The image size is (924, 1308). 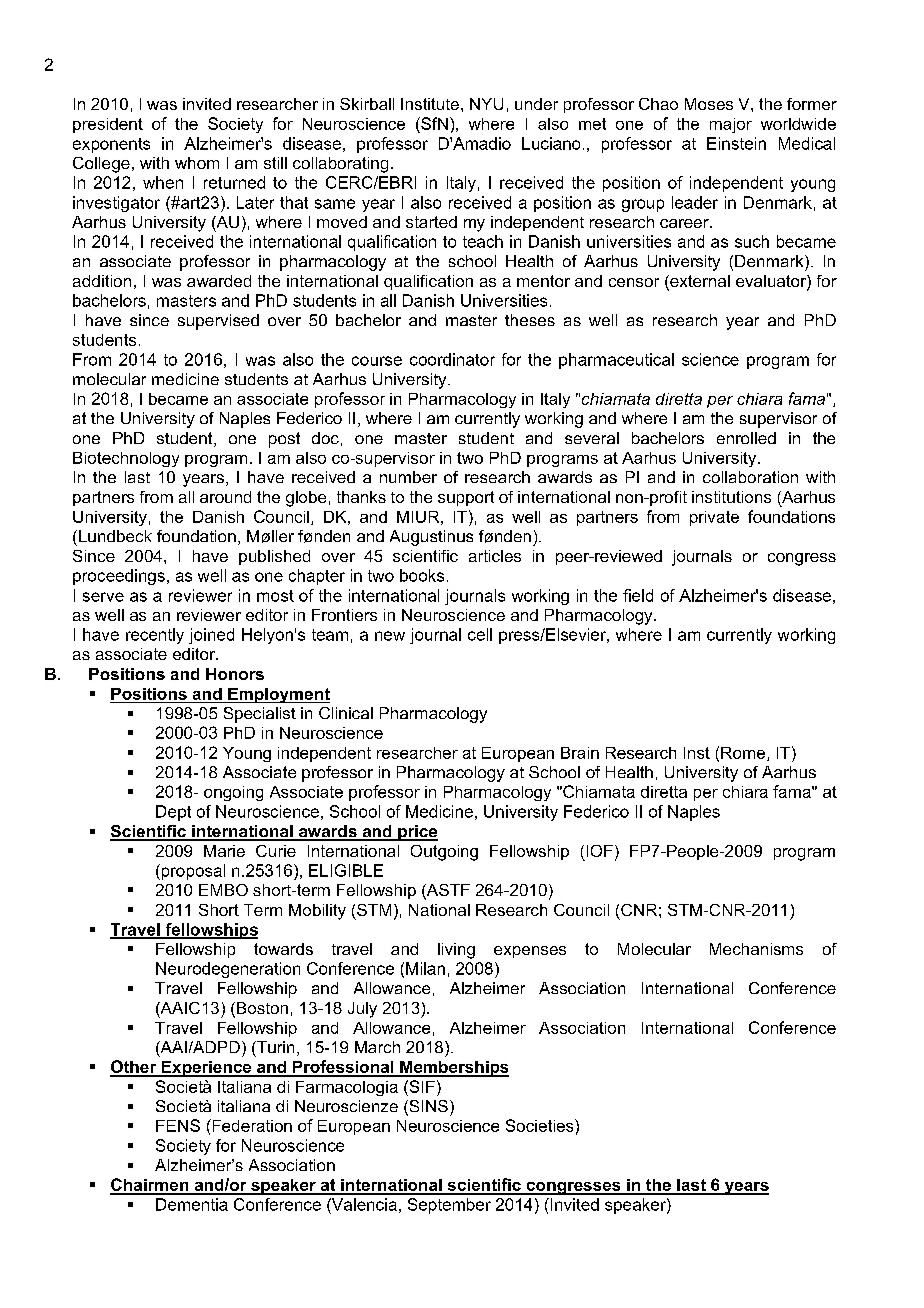 What do you see at coordinates (150, 1186) in the document?
I see `Chairmen` at bounding box center [150, 1186].
